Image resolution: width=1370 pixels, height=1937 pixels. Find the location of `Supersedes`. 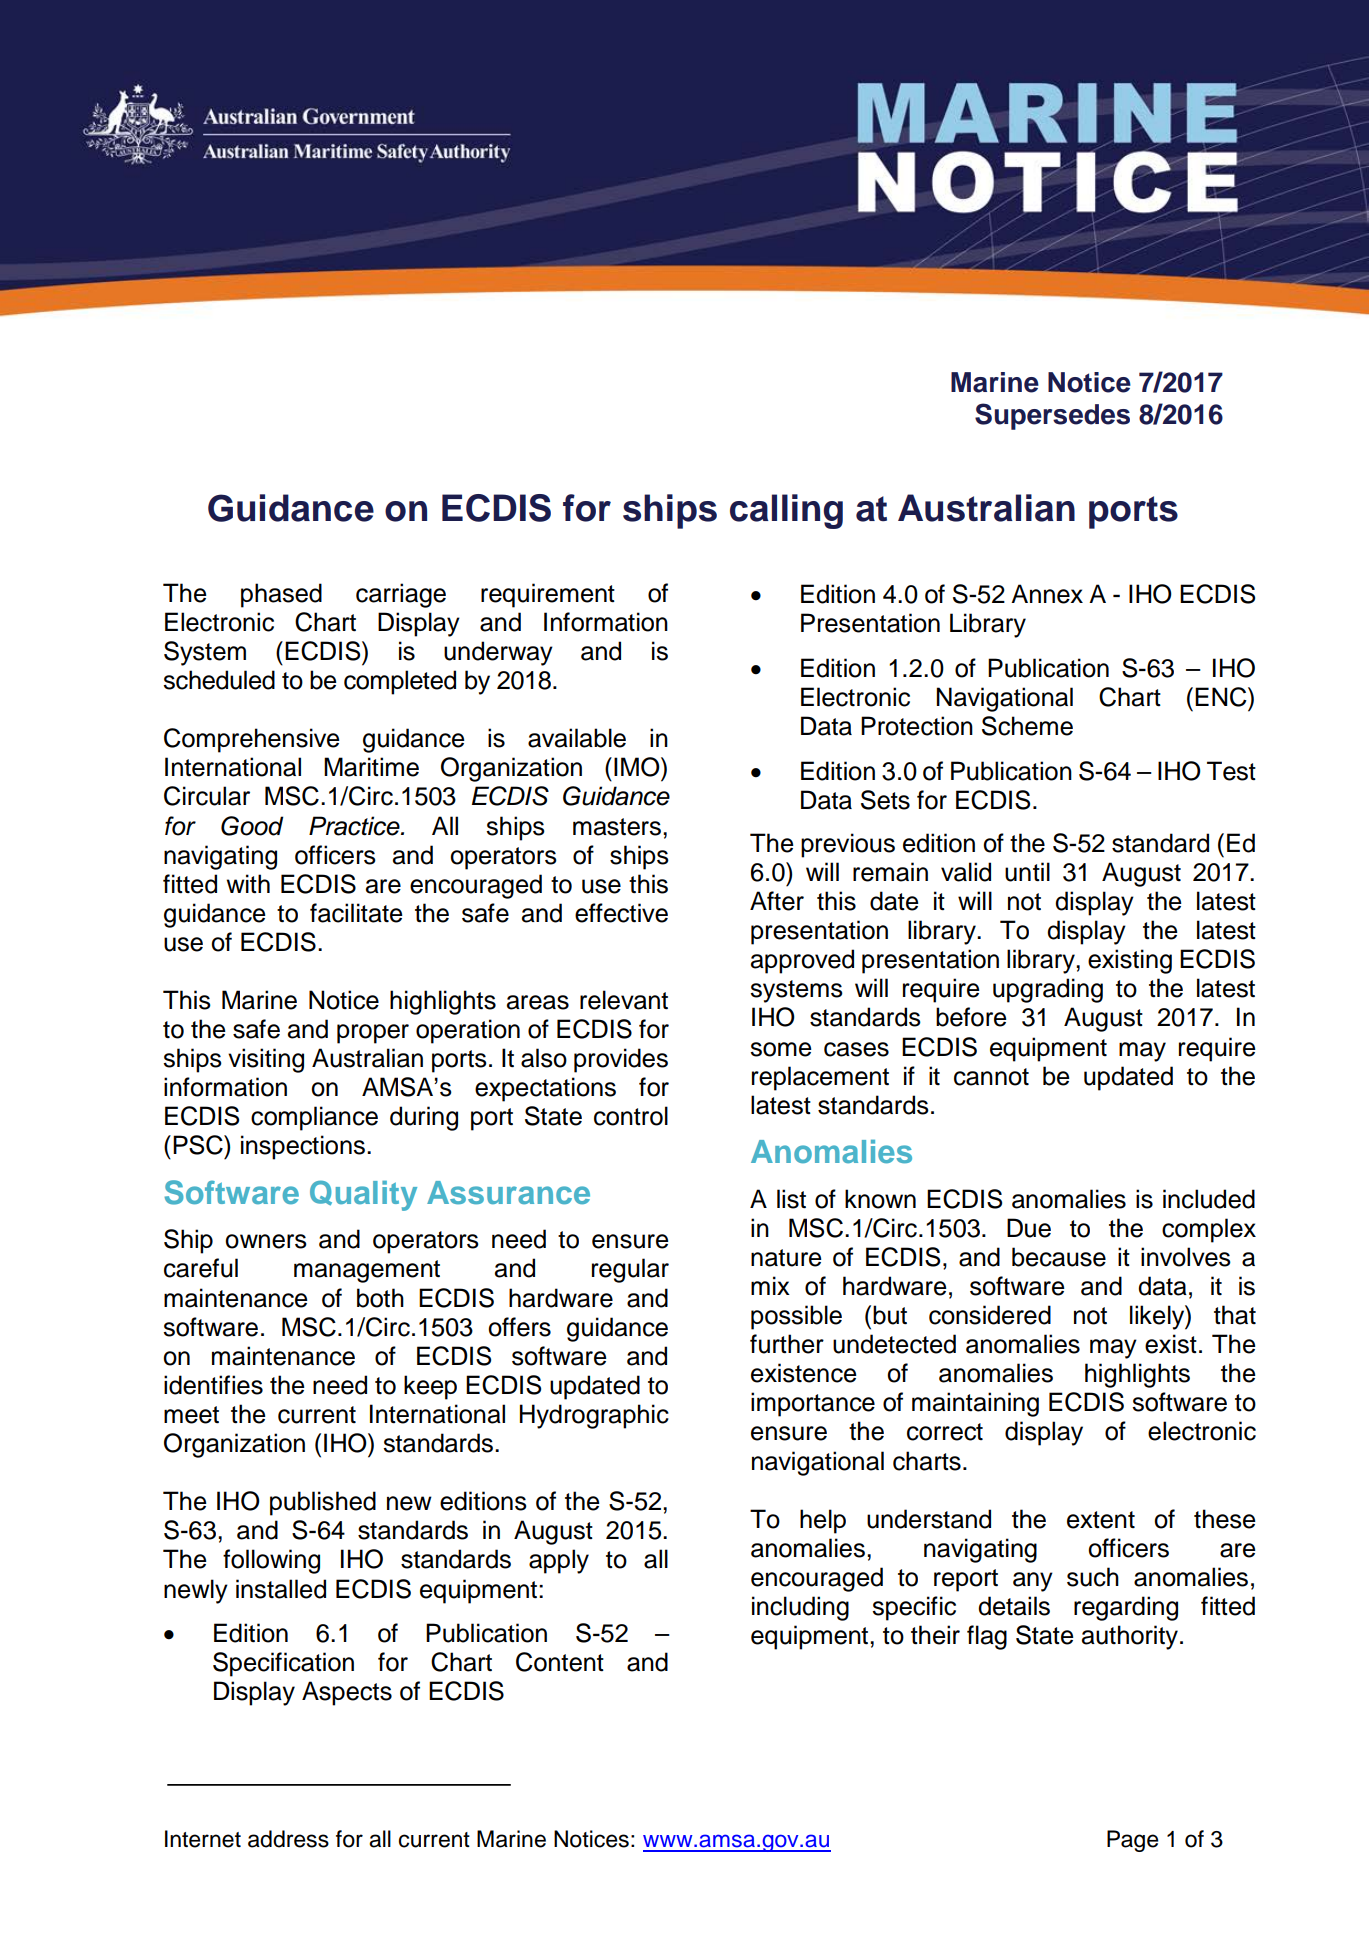

Supersedes is located at coordinates (1052, 416).
